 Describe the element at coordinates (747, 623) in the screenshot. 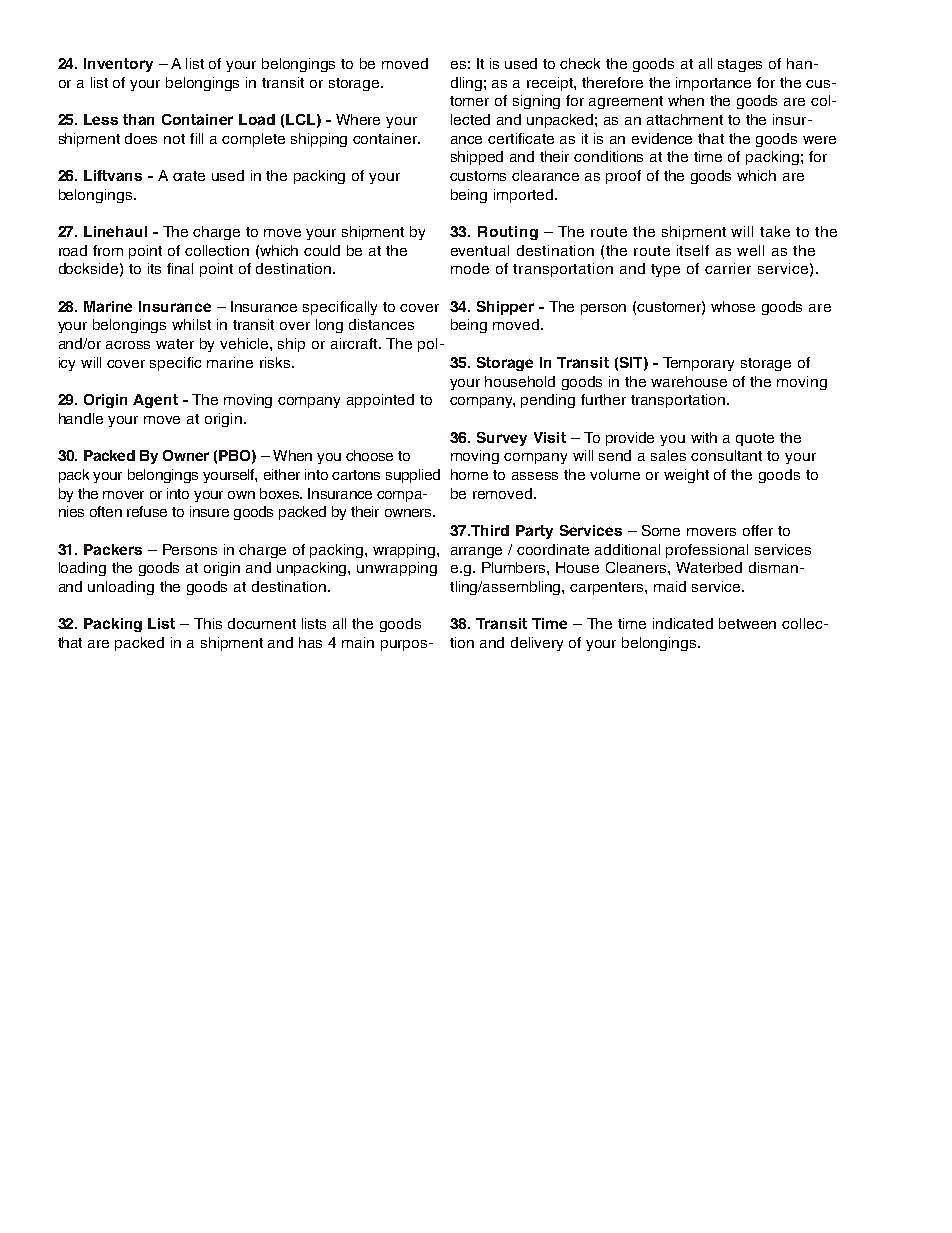

I see `between` at that location.
